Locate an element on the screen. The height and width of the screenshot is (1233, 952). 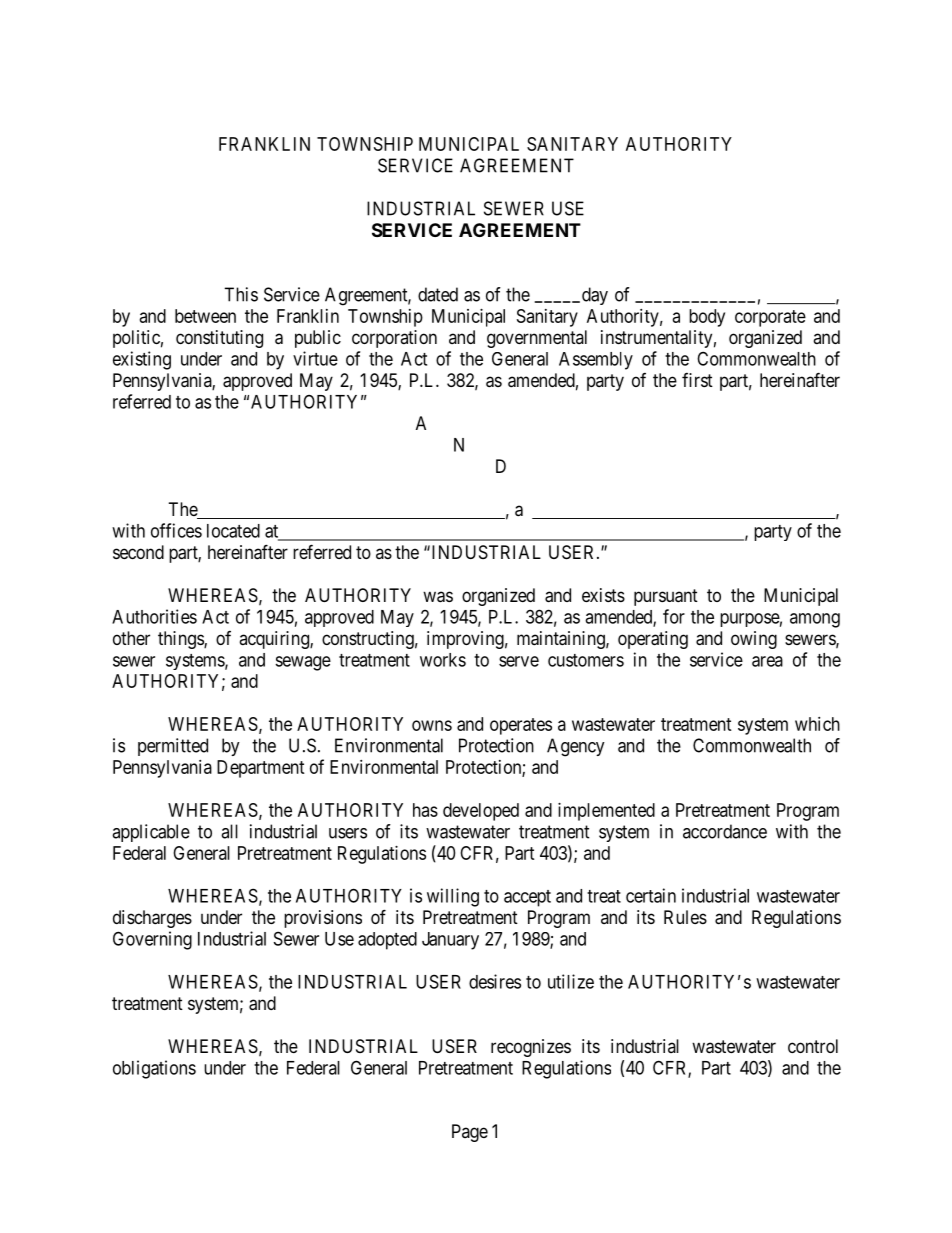
dated is located at coordinates (438, 294).
